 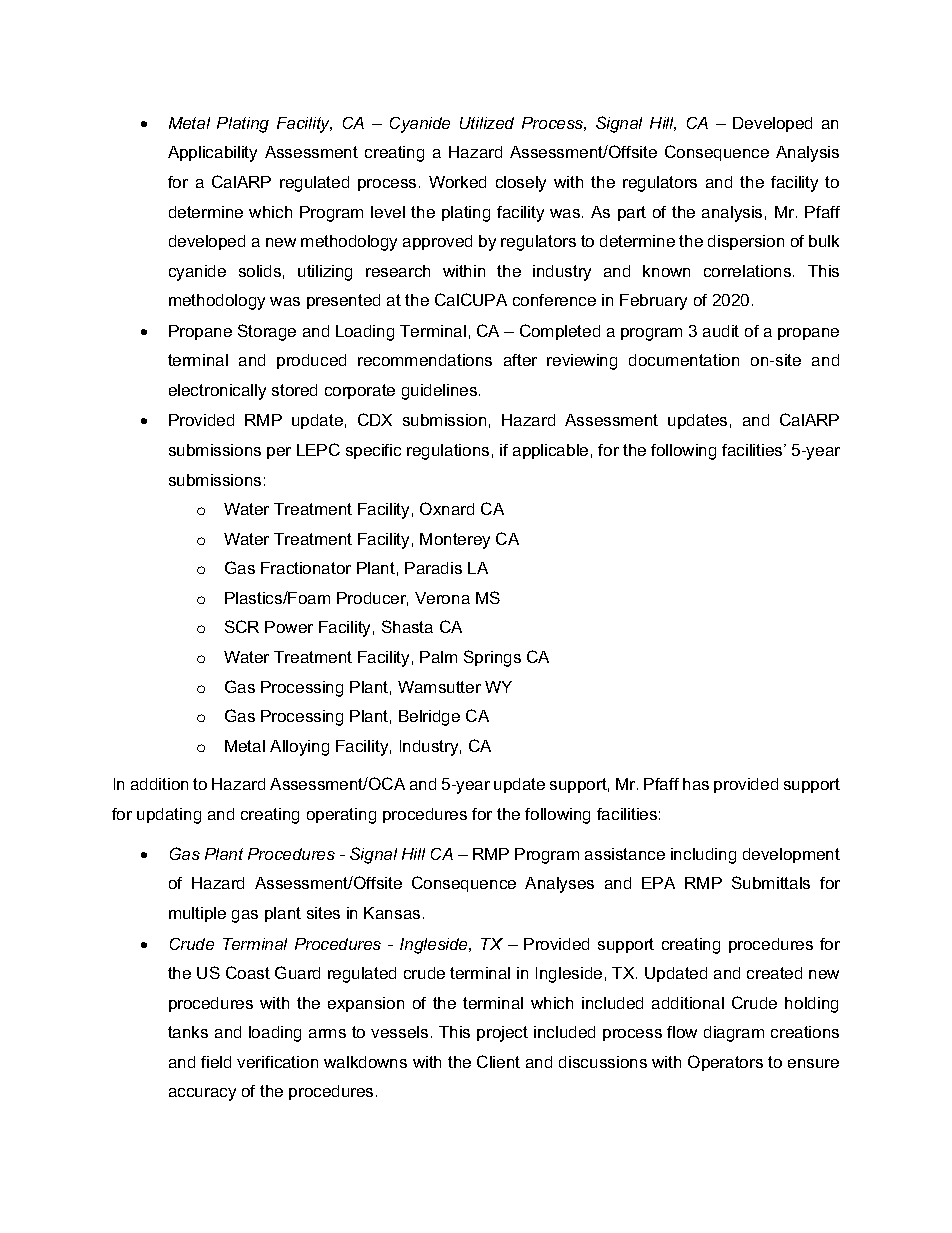 I want to click on Applicability, so click(x=212, y=154).
